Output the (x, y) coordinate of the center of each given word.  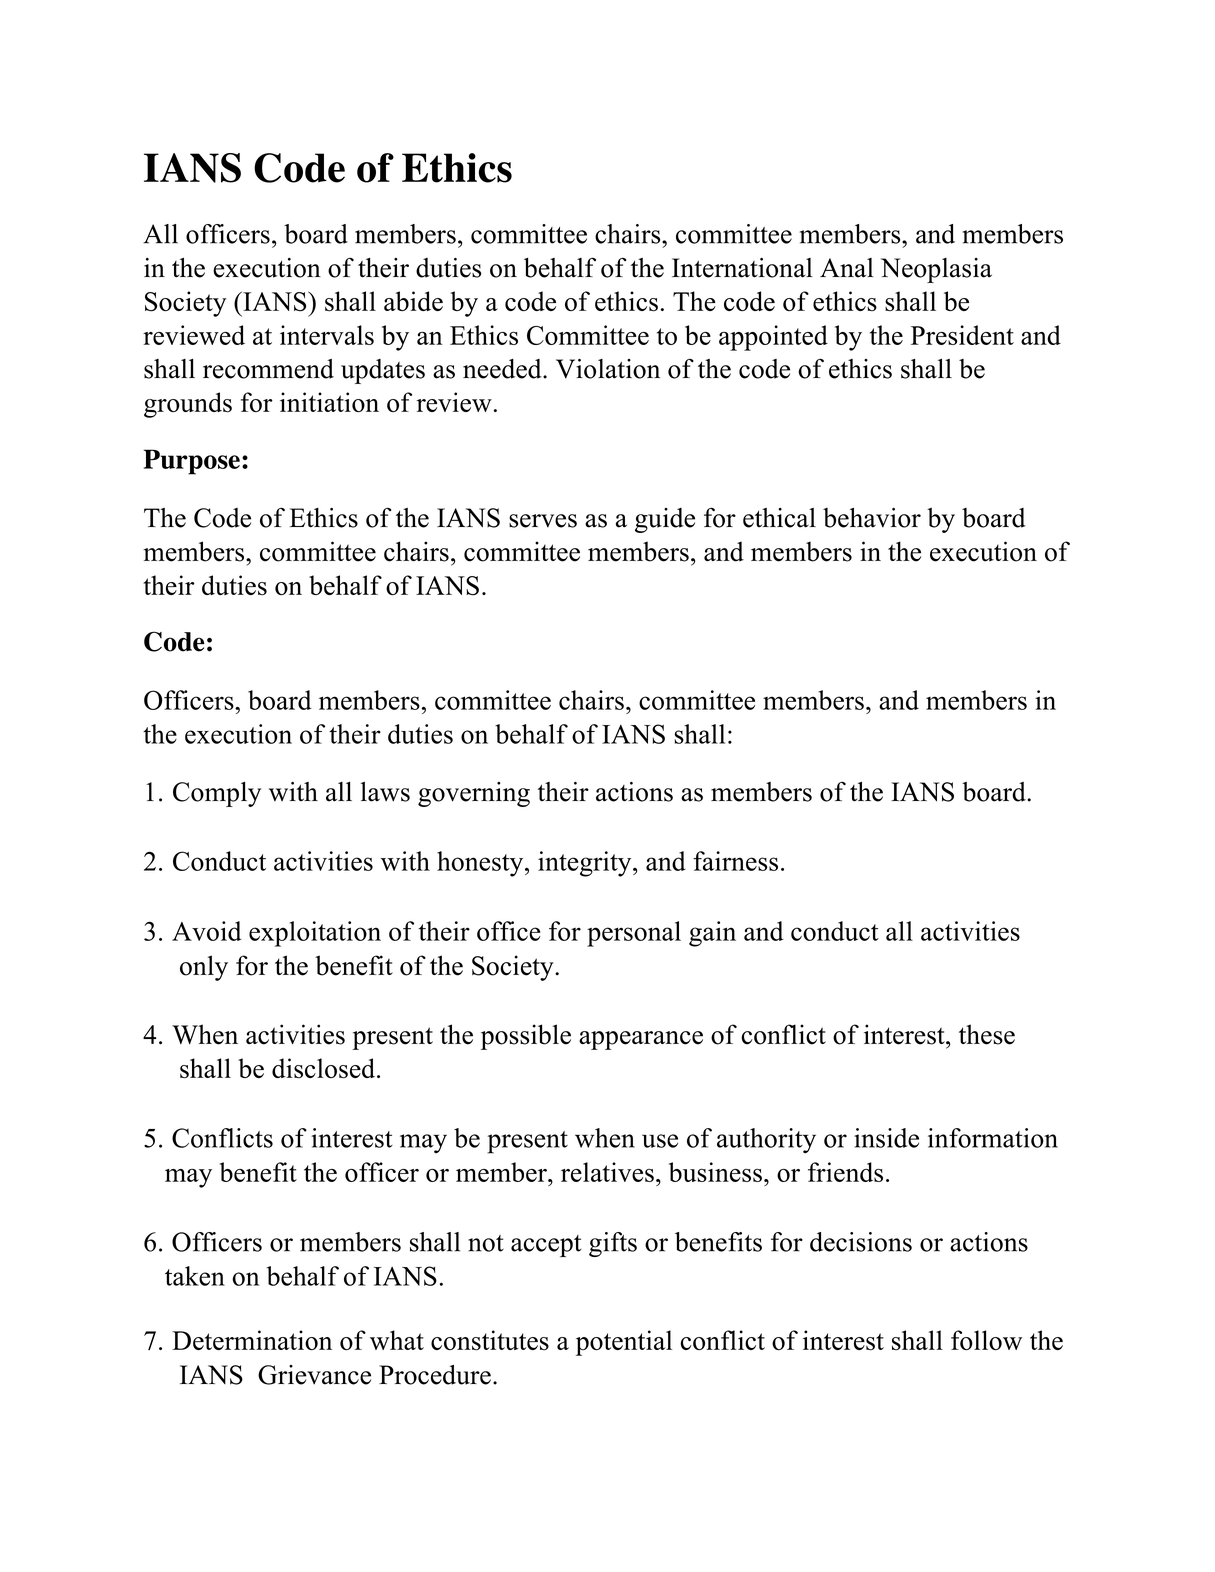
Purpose (192, 462)
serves (543, 521)
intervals (327, 335)
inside (886, 1138)
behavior (872, 518)
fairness (735, 861)
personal (634, 934)
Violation (608, 369)
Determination (252, 1340)
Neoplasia (936, 270)
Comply (217, 794)
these (987, 1034)
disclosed (325, 1068)
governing (474, 794)
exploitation (315, 934)
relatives (607, 1172)
